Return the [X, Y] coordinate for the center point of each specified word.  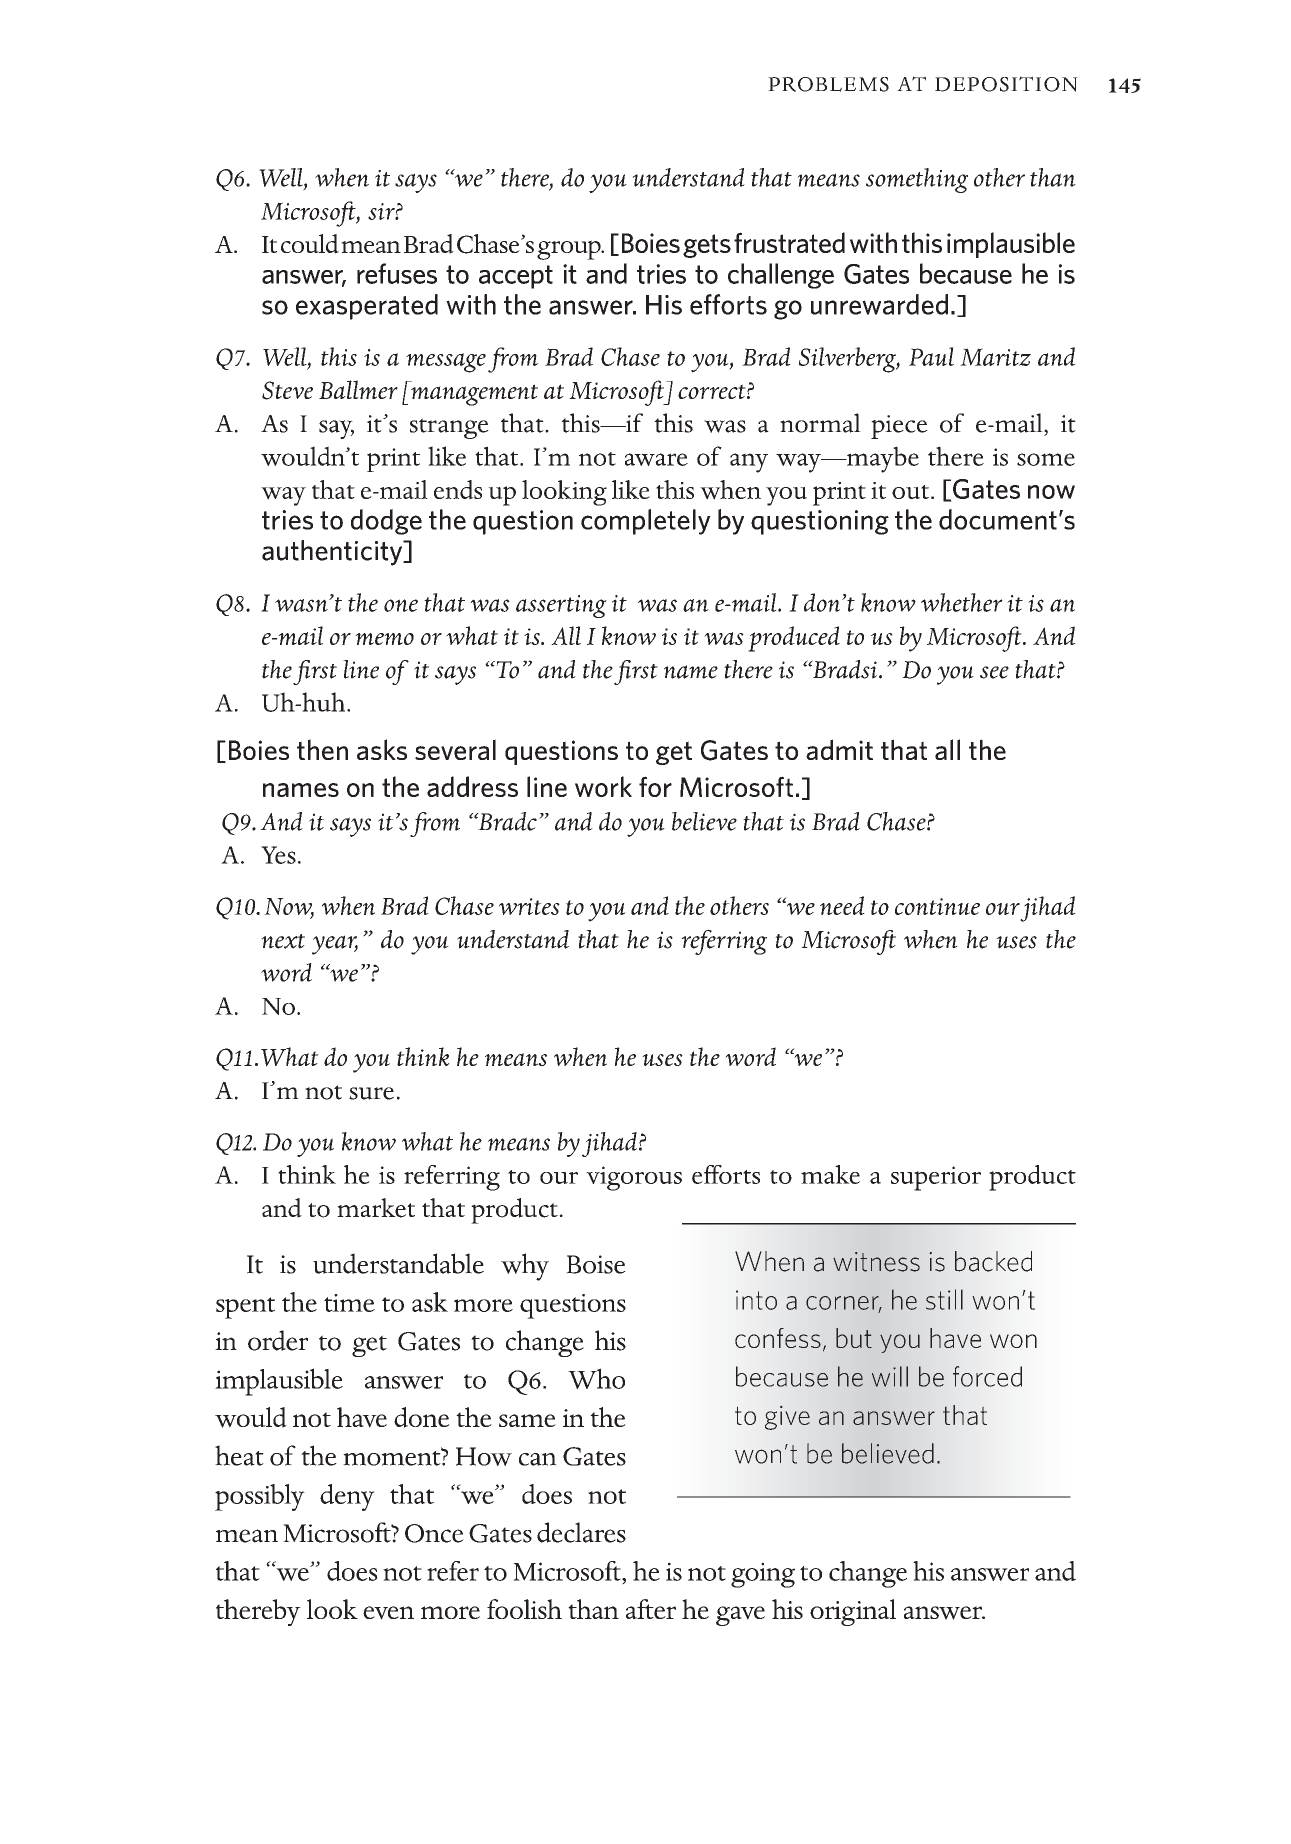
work [603, 786]
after [651, 1609]
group [570, 250]
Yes [278, 855]
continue [937, 906]
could [310, 244]
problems [828, 84]
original [853, 1612]
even [388, 1613]
